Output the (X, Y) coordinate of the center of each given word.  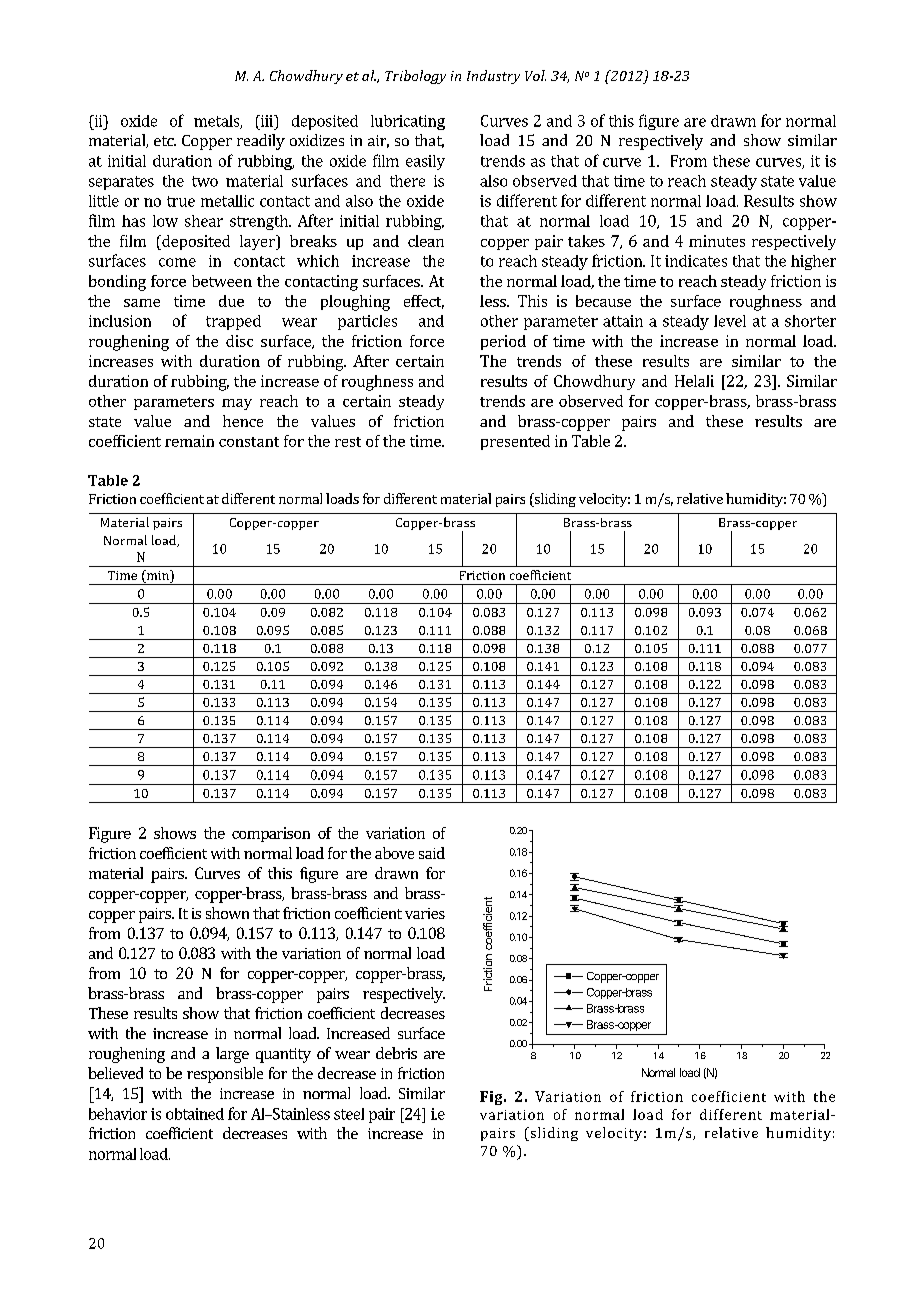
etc (165, 141)
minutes (717, 241)
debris (396, 1053)
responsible (225, 1075)
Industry (493, 77)
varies (425, 913)
